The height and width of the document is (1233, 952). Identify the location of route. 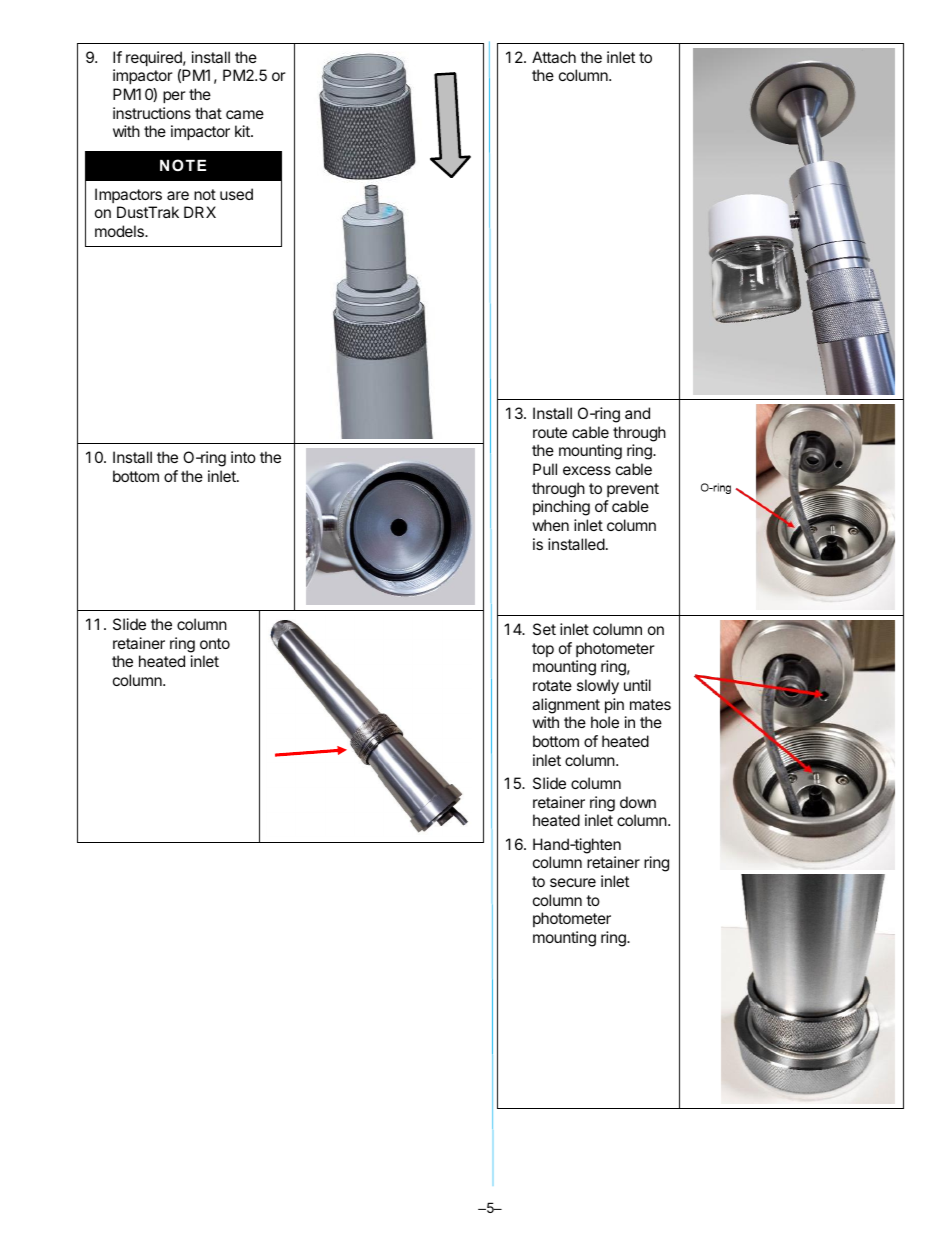
(550, 432).
